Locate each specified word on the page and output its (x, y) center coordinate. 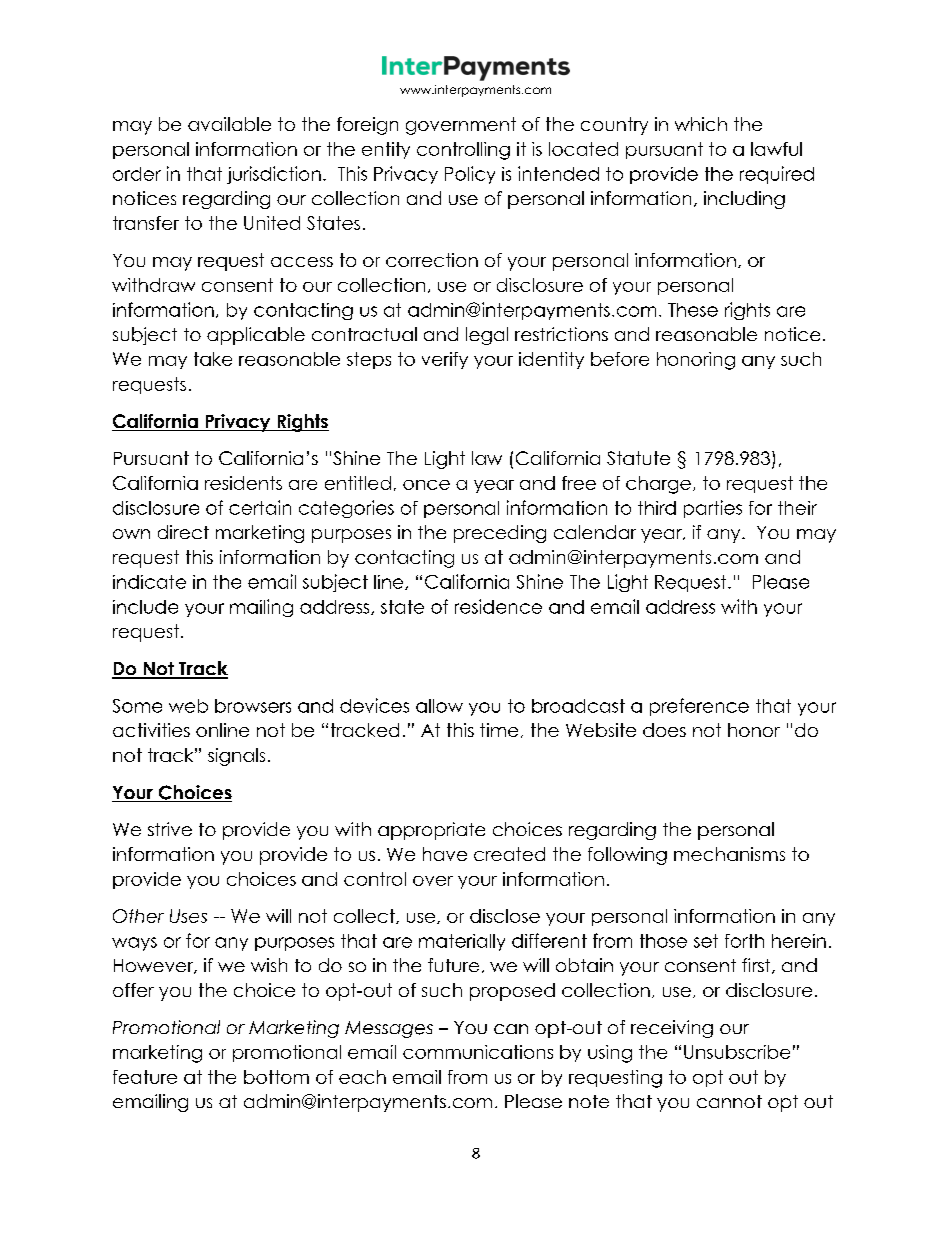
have (445, 854)
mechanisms (729, 854)
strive (170, 829)
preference (699, 707)
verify (445, 360)
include (145, 607)
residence (498, 606)
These (693, 310)
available (229, 124)
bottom (276, 1077)
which (701, 124)
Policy (470, 175)
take (213, 359)
